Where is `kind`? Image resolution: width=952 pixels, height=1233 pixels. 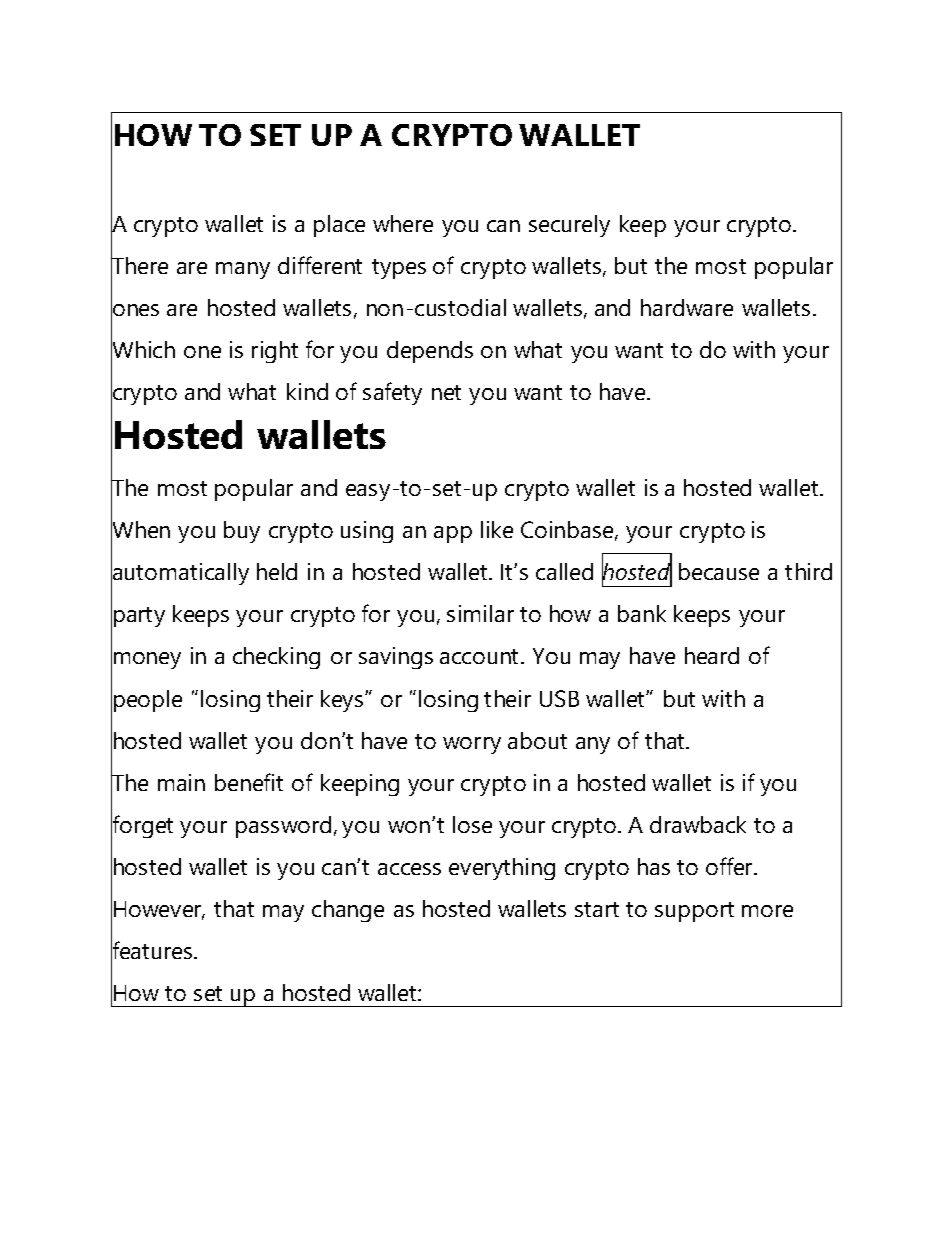 kind is located at coordinates (307, 391).
